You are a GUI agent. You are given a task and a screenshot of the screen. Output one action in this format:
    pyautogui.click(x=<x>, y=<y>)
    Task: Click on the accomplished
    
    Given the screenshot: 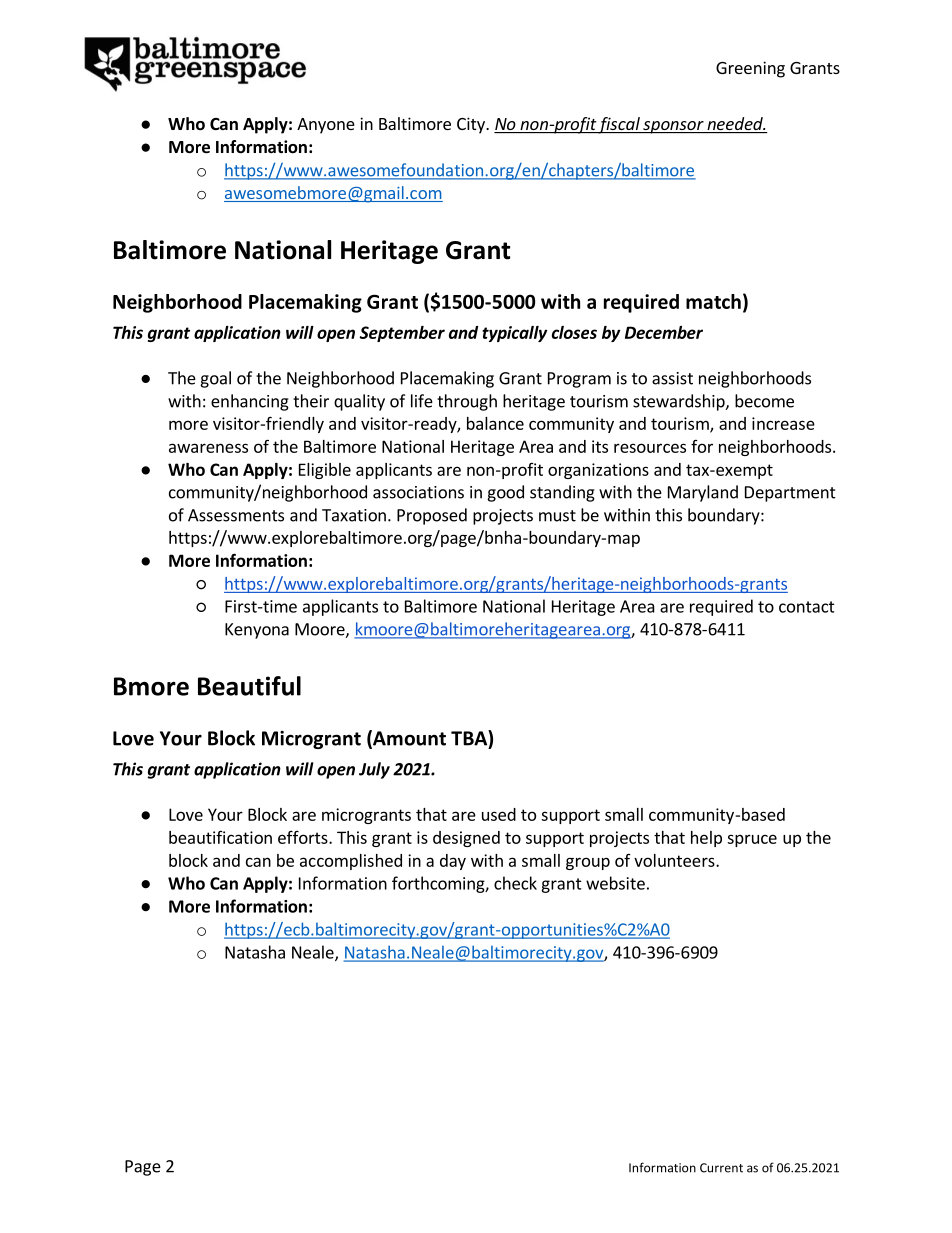 What is the action you would take?
    pyautogui.click(x=351, y=862)
